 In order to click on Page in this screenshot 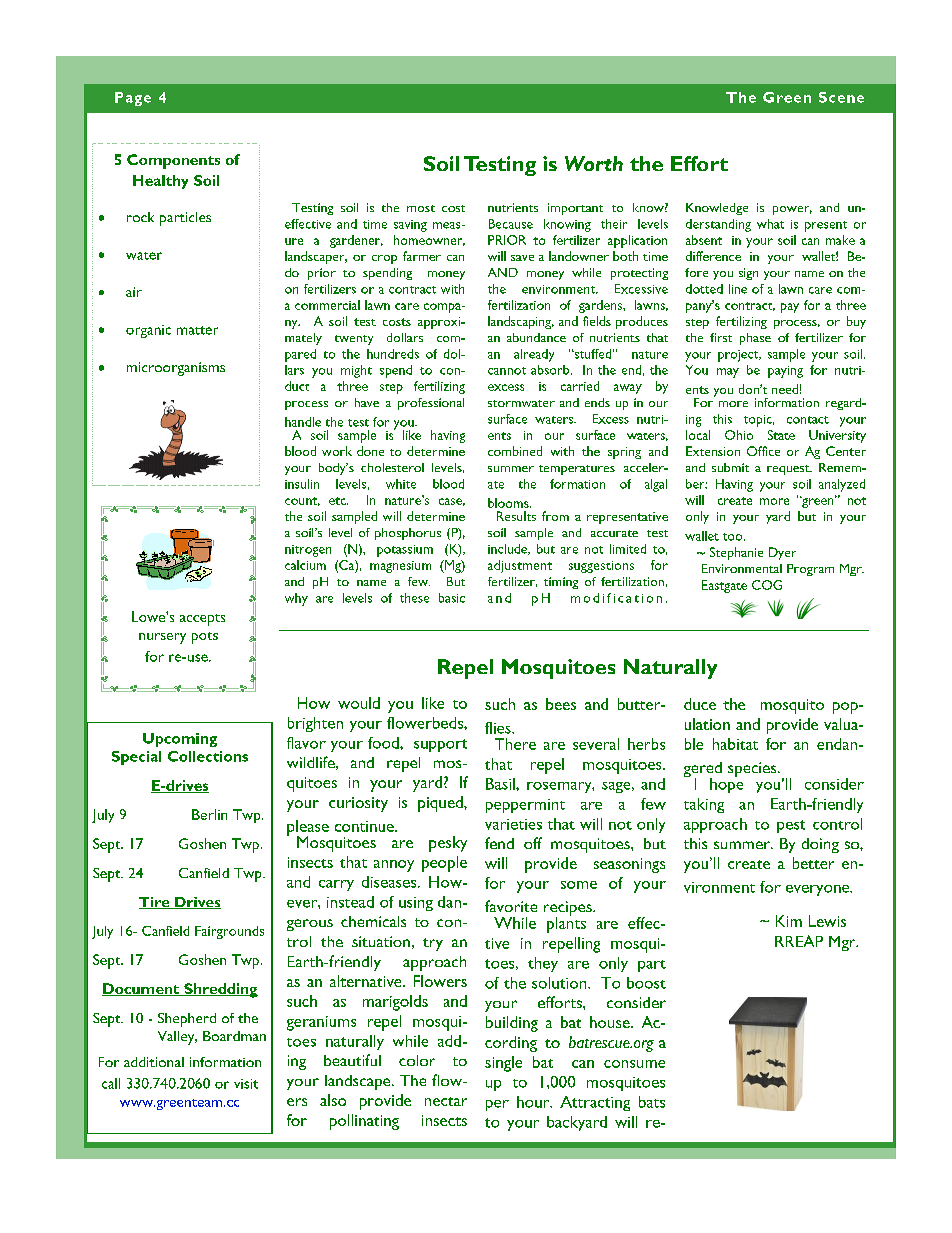, I will do `click(133, 99)`.
